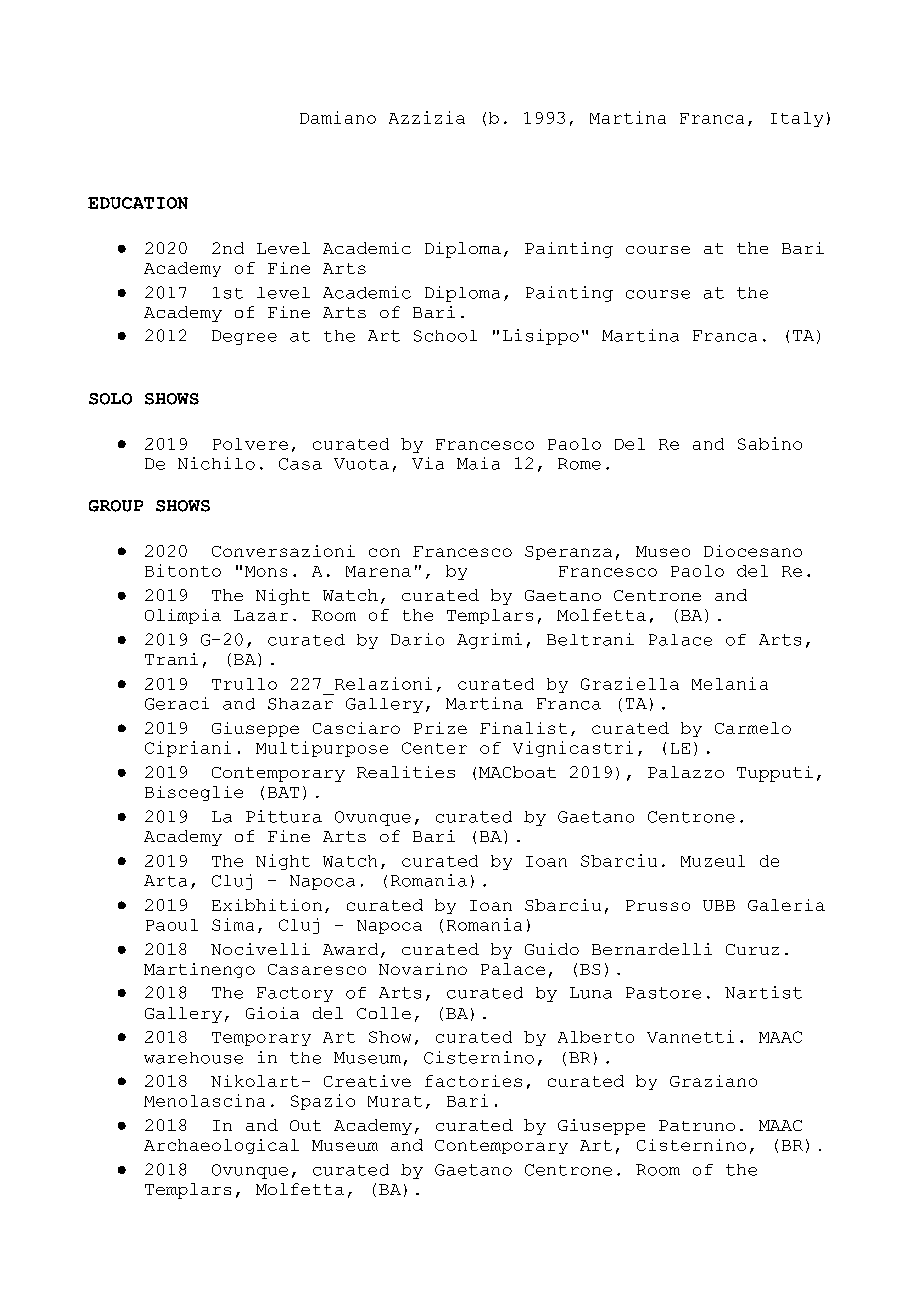 The width and height of the image is (924, 1308). Describe the element at coordinates (221, 1146) in the image. I see `Archaeological` at that location.
